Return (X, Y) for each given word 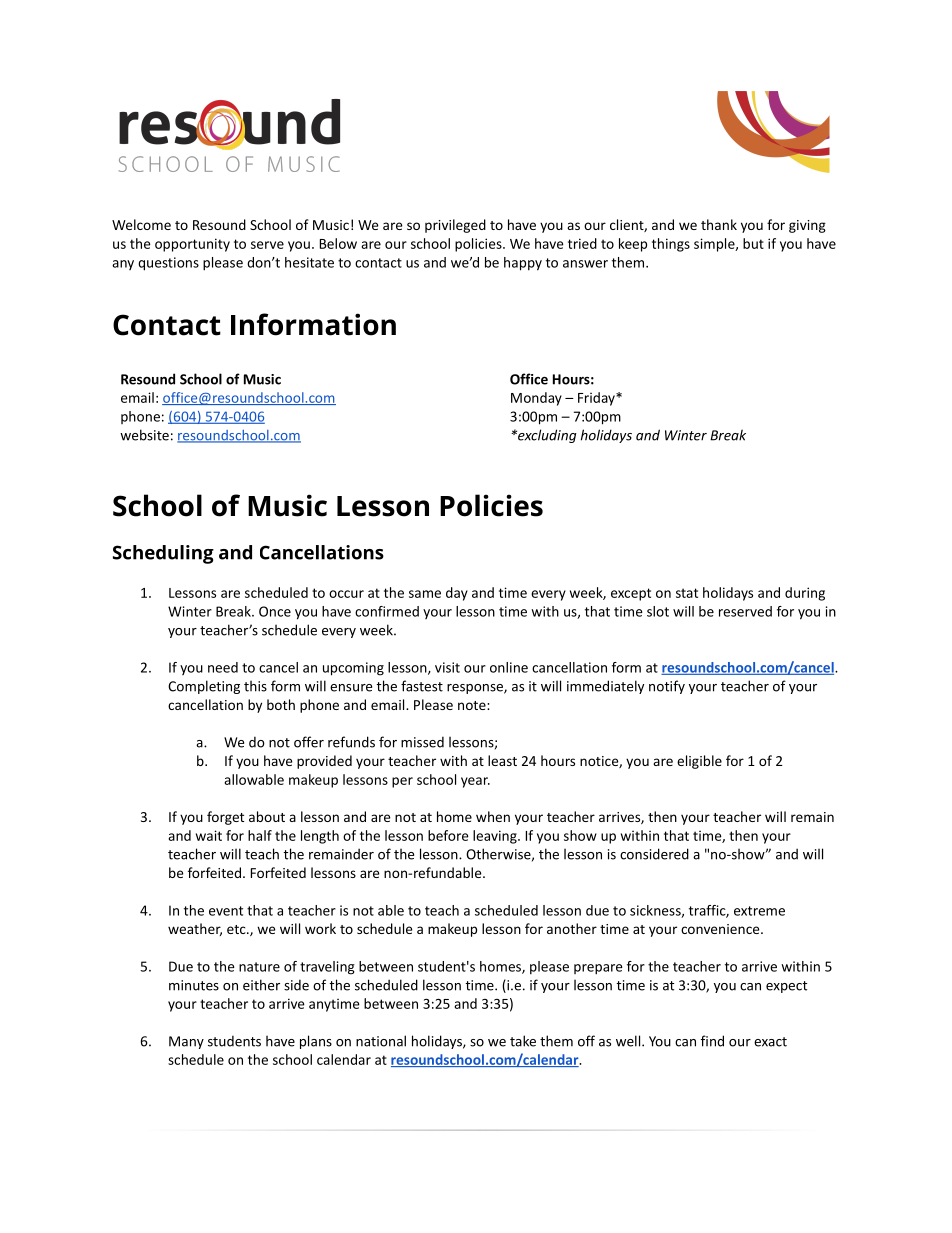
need (223, 667)
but (753, 243)
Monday (536, 399)
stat (687, 593)
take (523, 1041)
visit (447, 667)
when (493, 816)
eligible (699, 762)
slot (658, 611)
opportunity (192, 245)
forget (225, 818)
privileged (455, 226)
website (144, 435)
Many (186, 1042)
